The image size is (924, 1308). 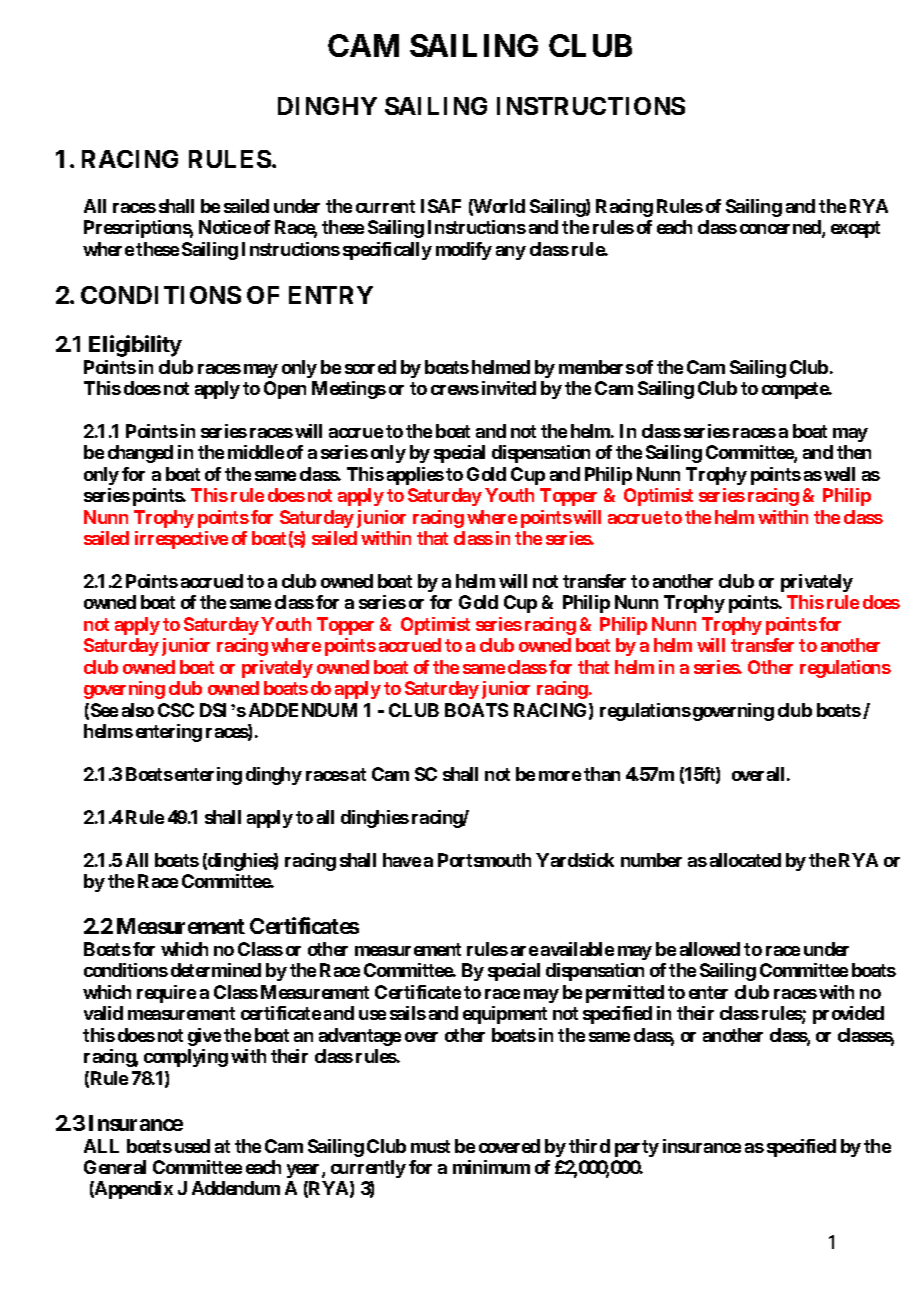 What do you see at coordinates (491, 1167) in the screenshot?
I see `minimum` at bounding box center [491, 1167].
